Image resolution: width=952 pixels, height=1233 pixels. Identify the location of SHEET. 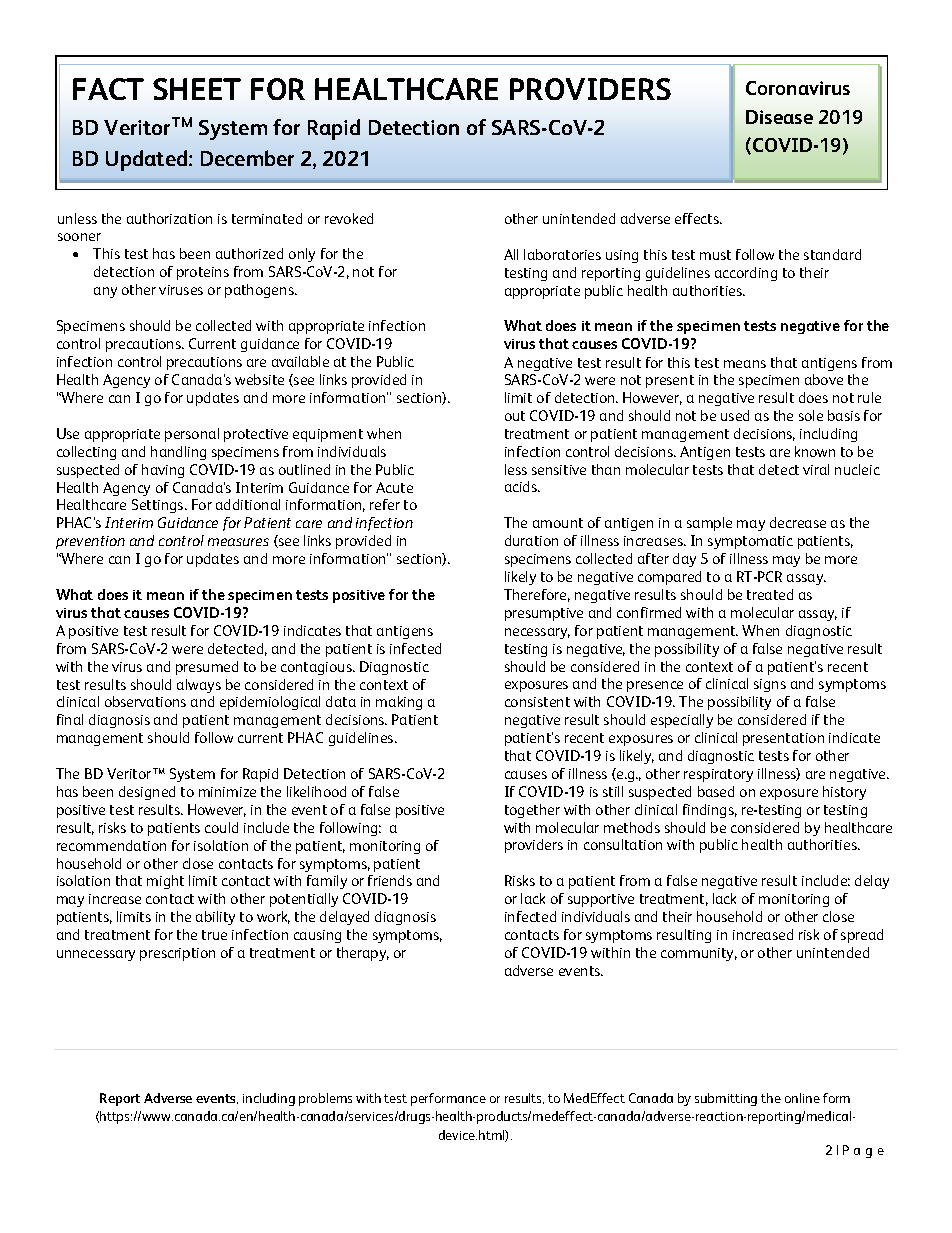
(197, 89).
